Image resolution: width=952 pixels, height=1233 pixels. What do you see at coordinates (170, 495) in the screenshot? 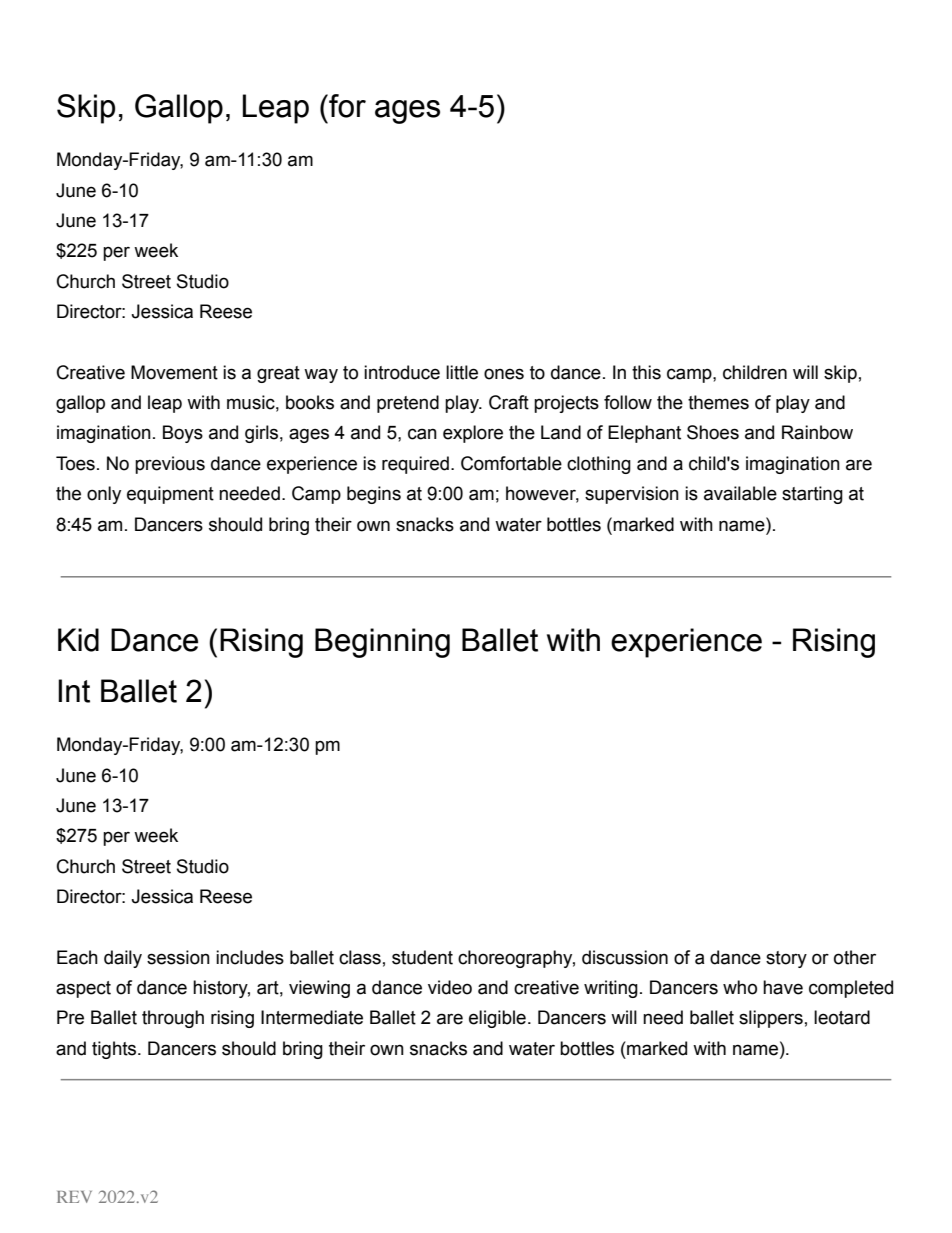
I see `equipment` at bounding box center [170, 495].
